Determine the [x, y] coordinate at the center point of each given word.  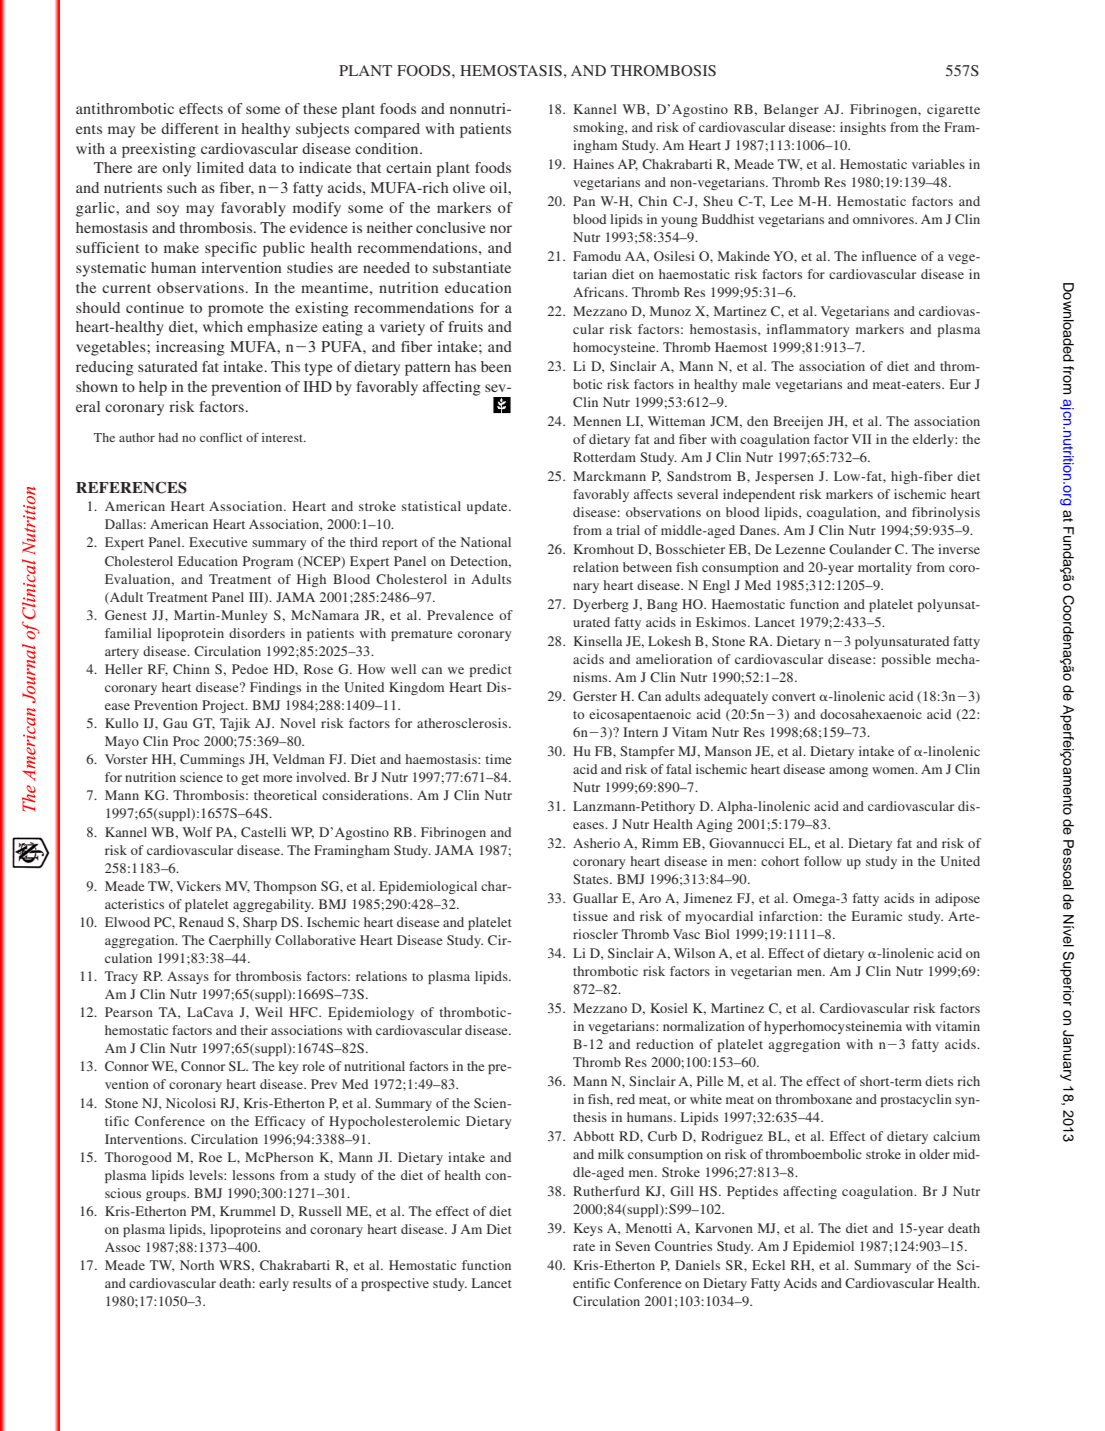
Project [224, 706]
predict [491, 670]
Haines [593, 164]
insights [863, 128]
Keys [588, 1229]
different [190, 128]
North [197, 1265]
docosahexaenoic [871, 714]
